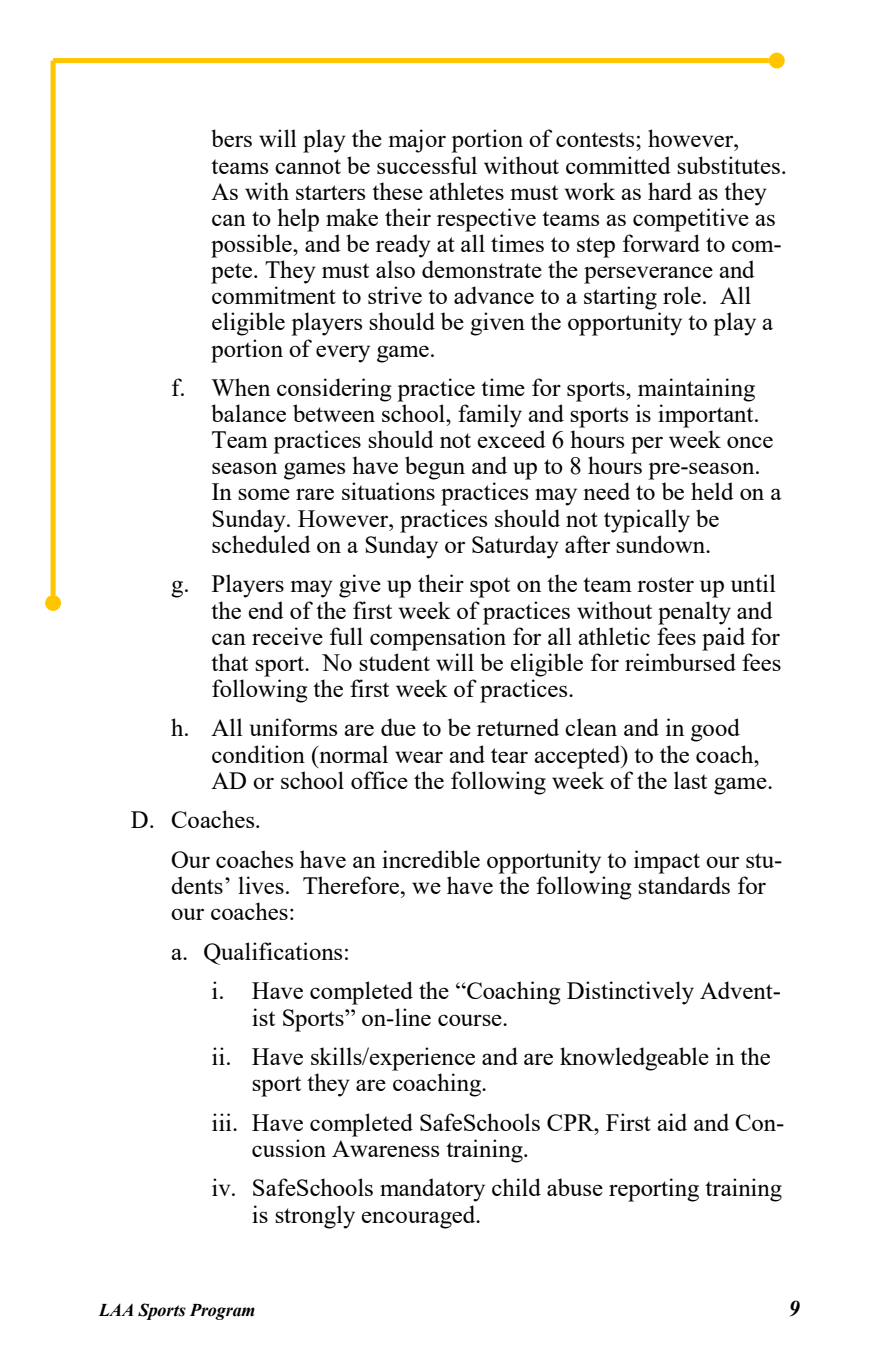 The image size is (887, 1372). Describe the element at coordinates (516, 1187) in the page. I see `child` at that location.
